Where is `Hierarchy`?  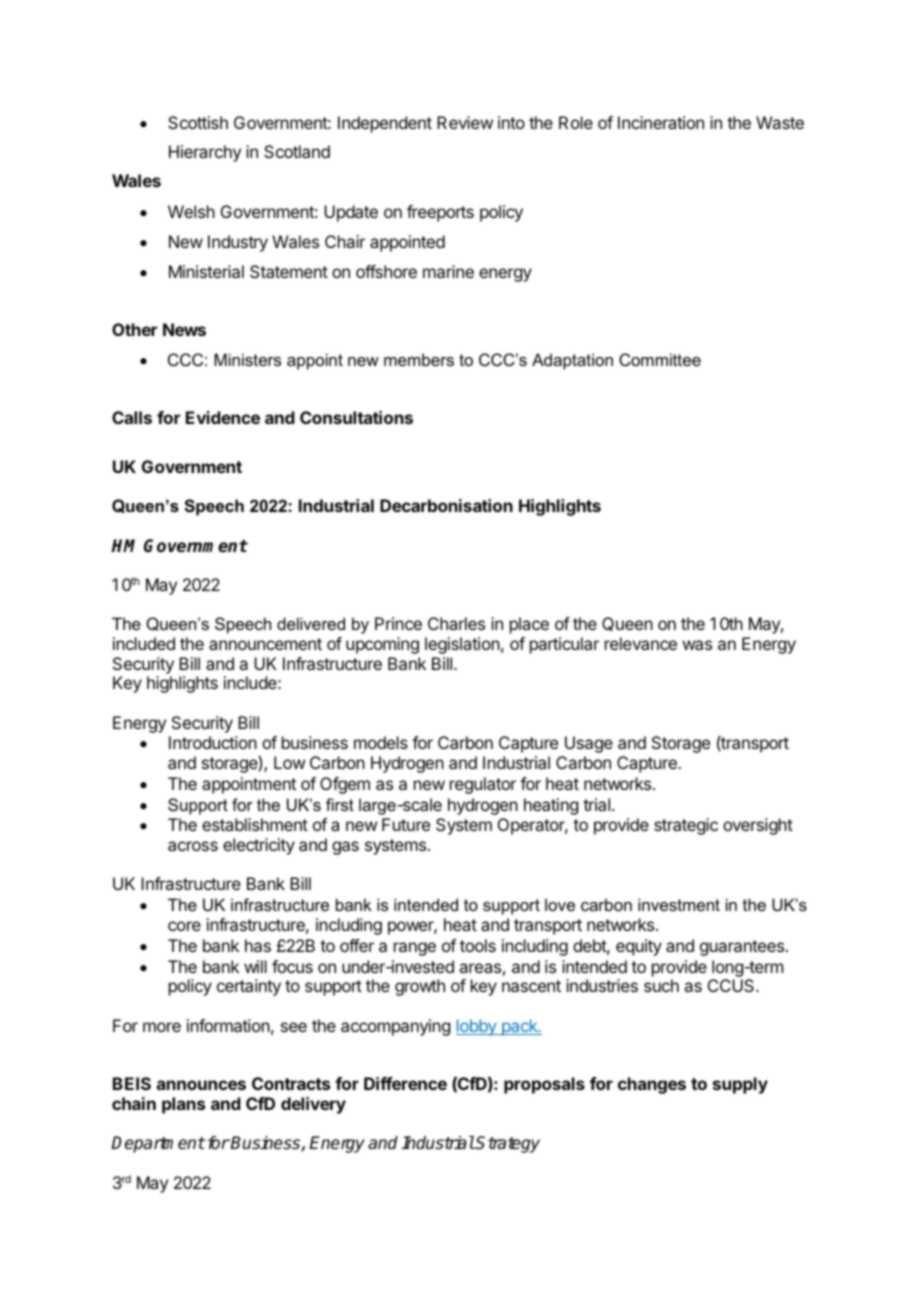
Hierarchy is located at coordinates (205, 153).
